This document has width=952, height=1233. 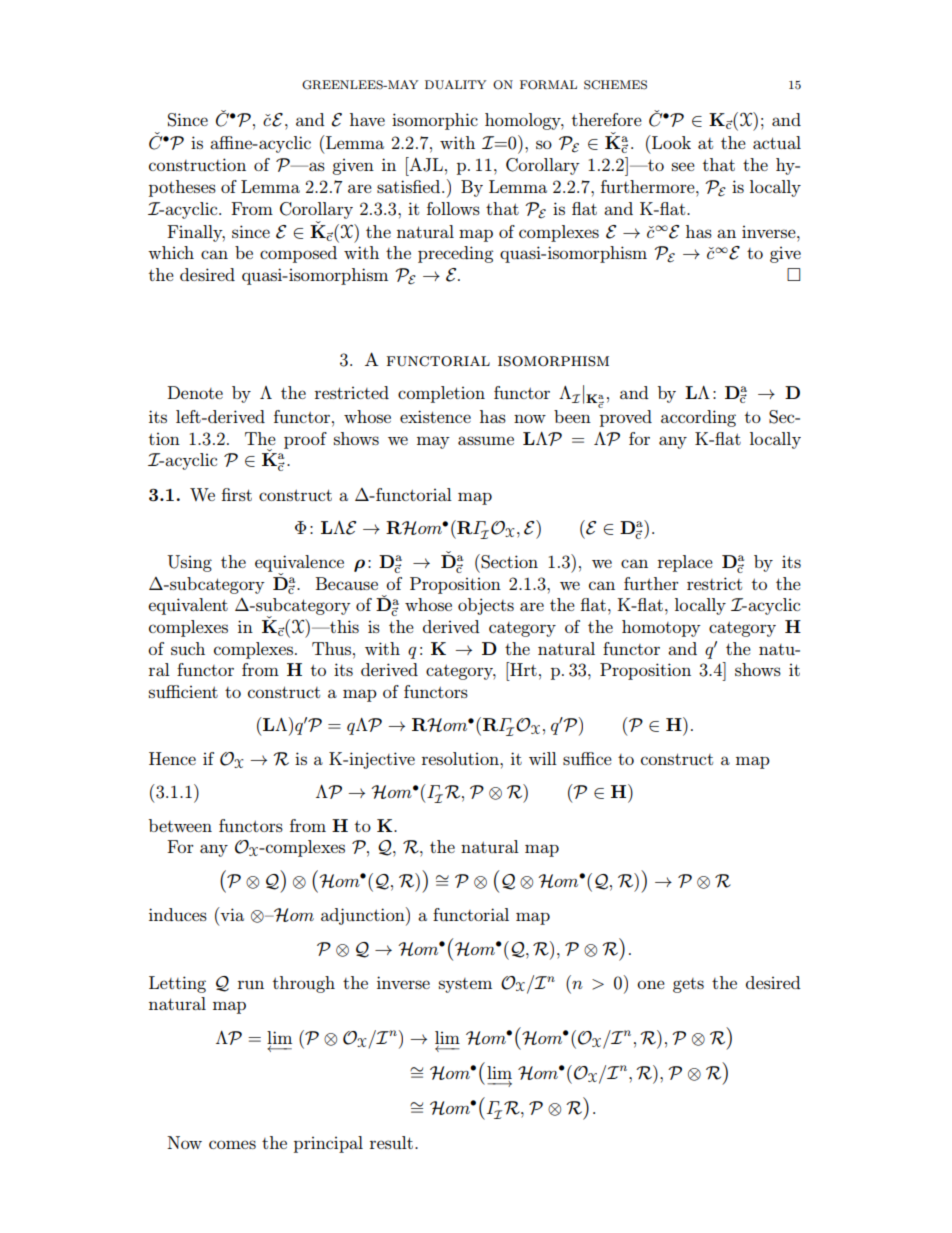 What do you see at coordinates (367, 119) in the document?
I see `have` at bounding box center [367, 119].
